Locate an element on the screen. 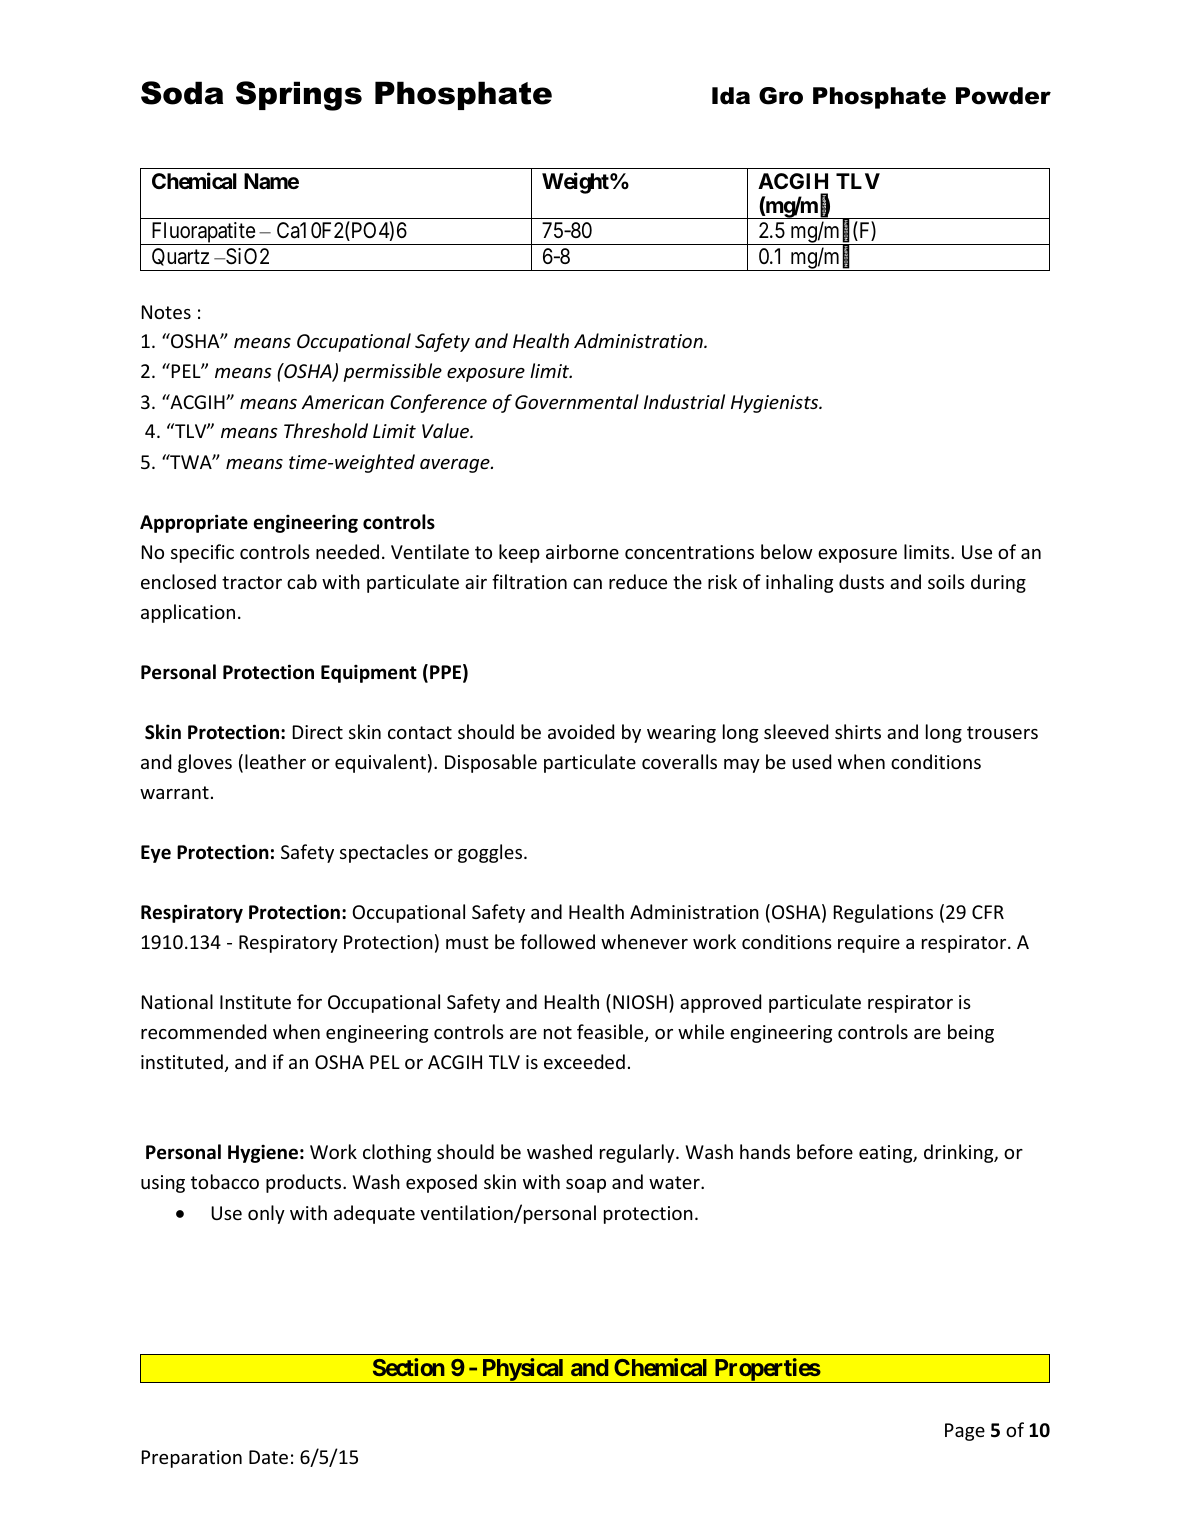 The image size is (1190, 1540). airborne is located at coordinates (582, 551).
